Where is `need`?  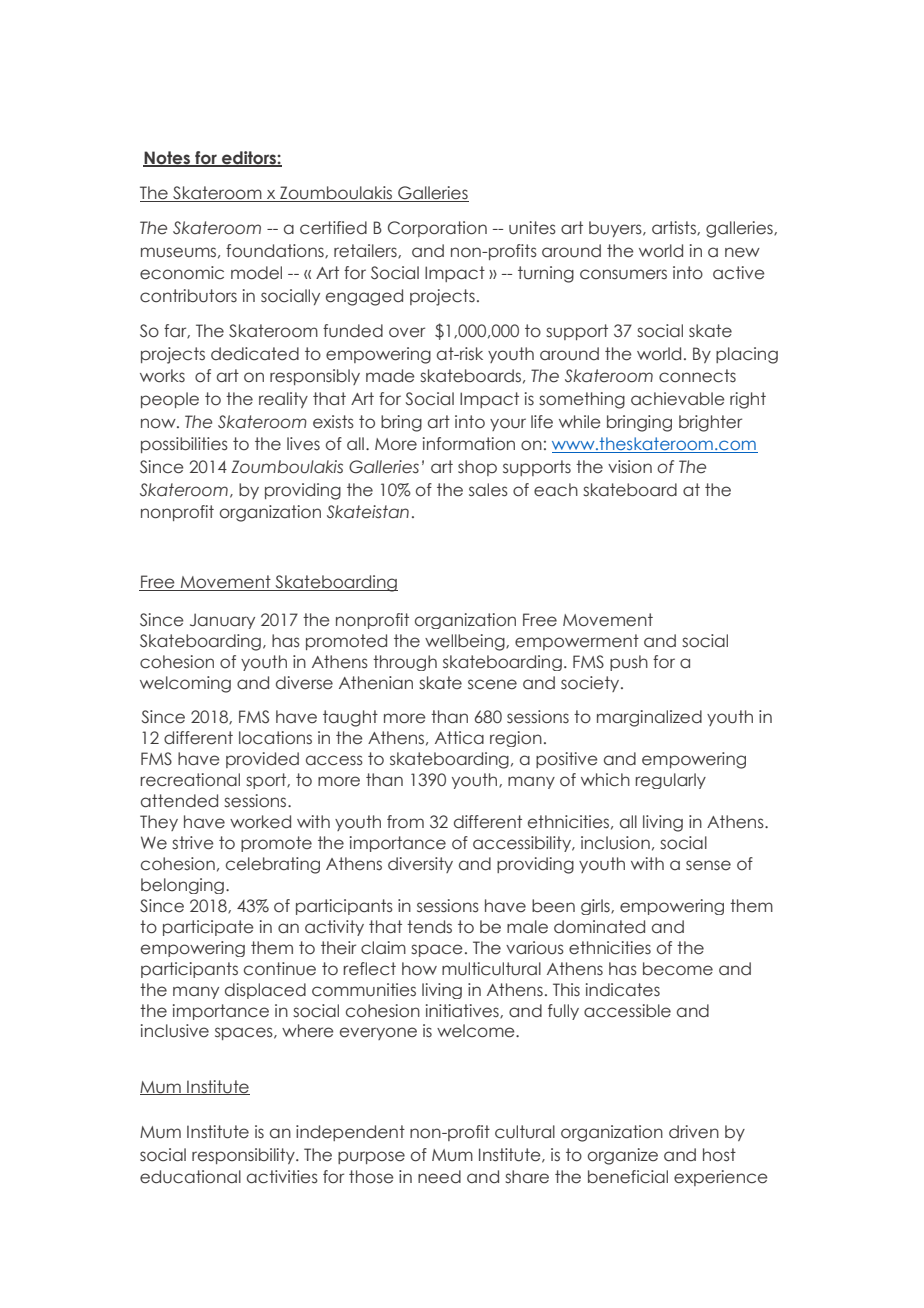
need is located at coordinates (439, 1177).
